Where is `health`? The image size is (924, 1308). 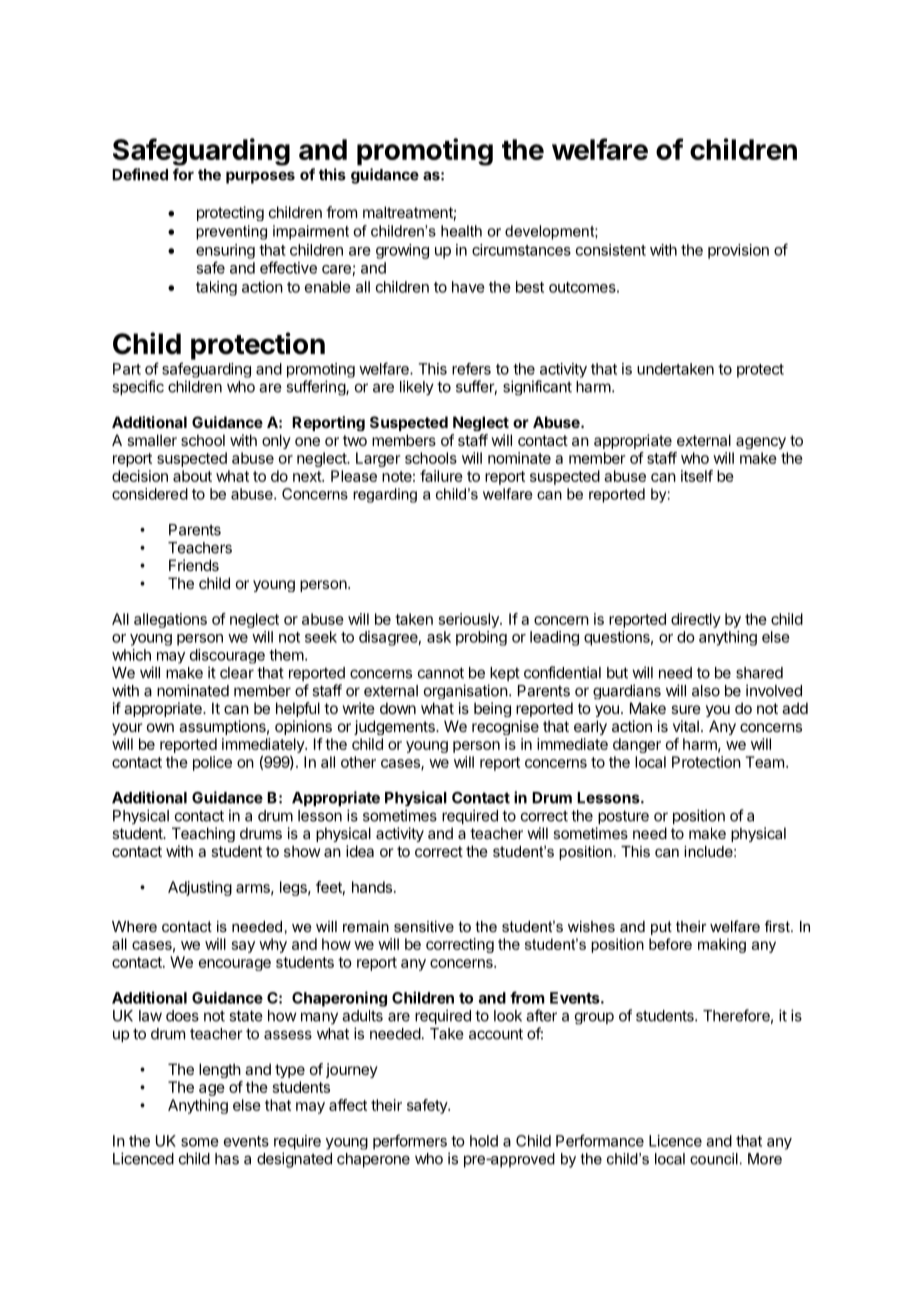
health is located at coordinates (461, 231).
